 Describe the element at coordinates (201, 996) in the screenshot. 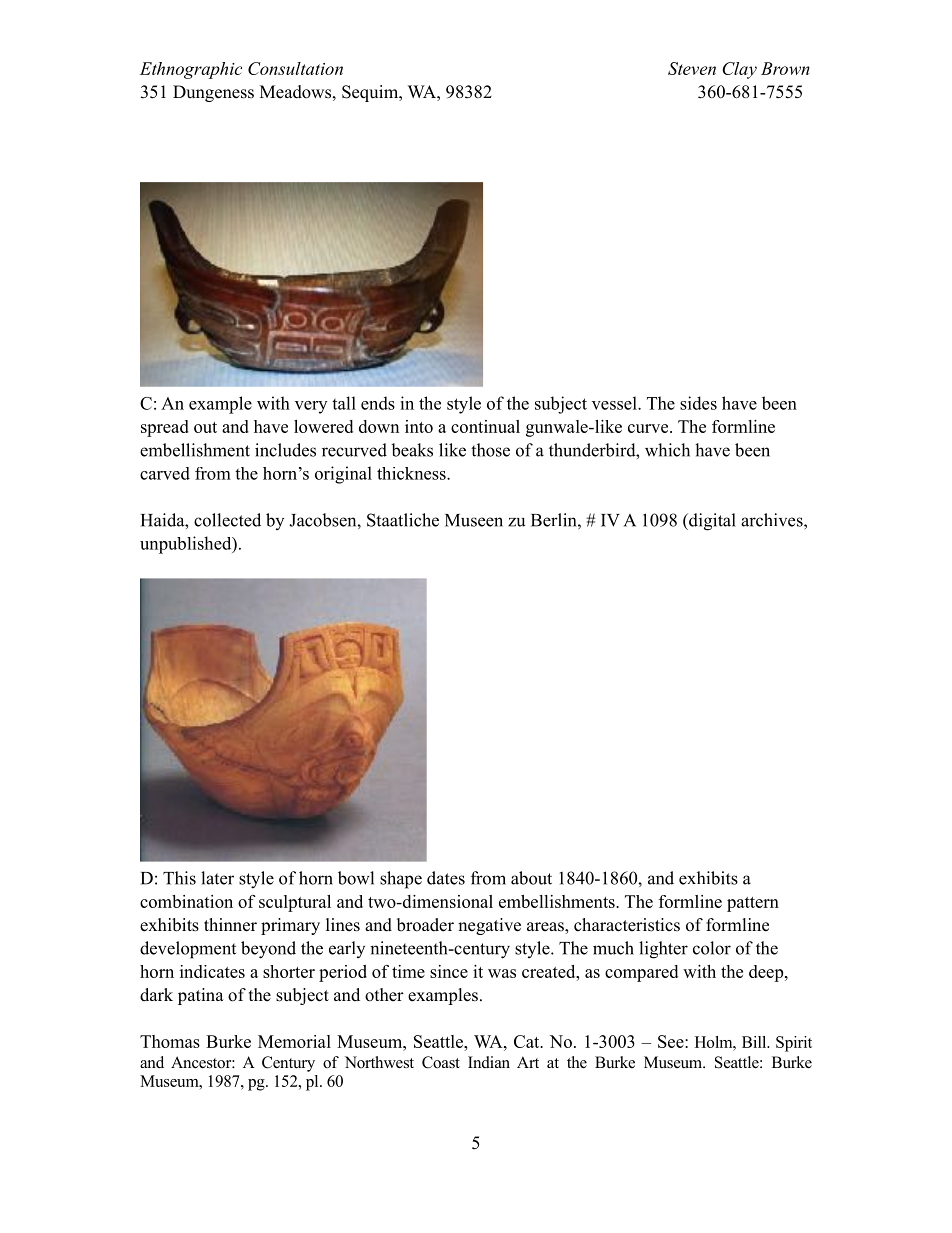

I see `patina` at that location.
